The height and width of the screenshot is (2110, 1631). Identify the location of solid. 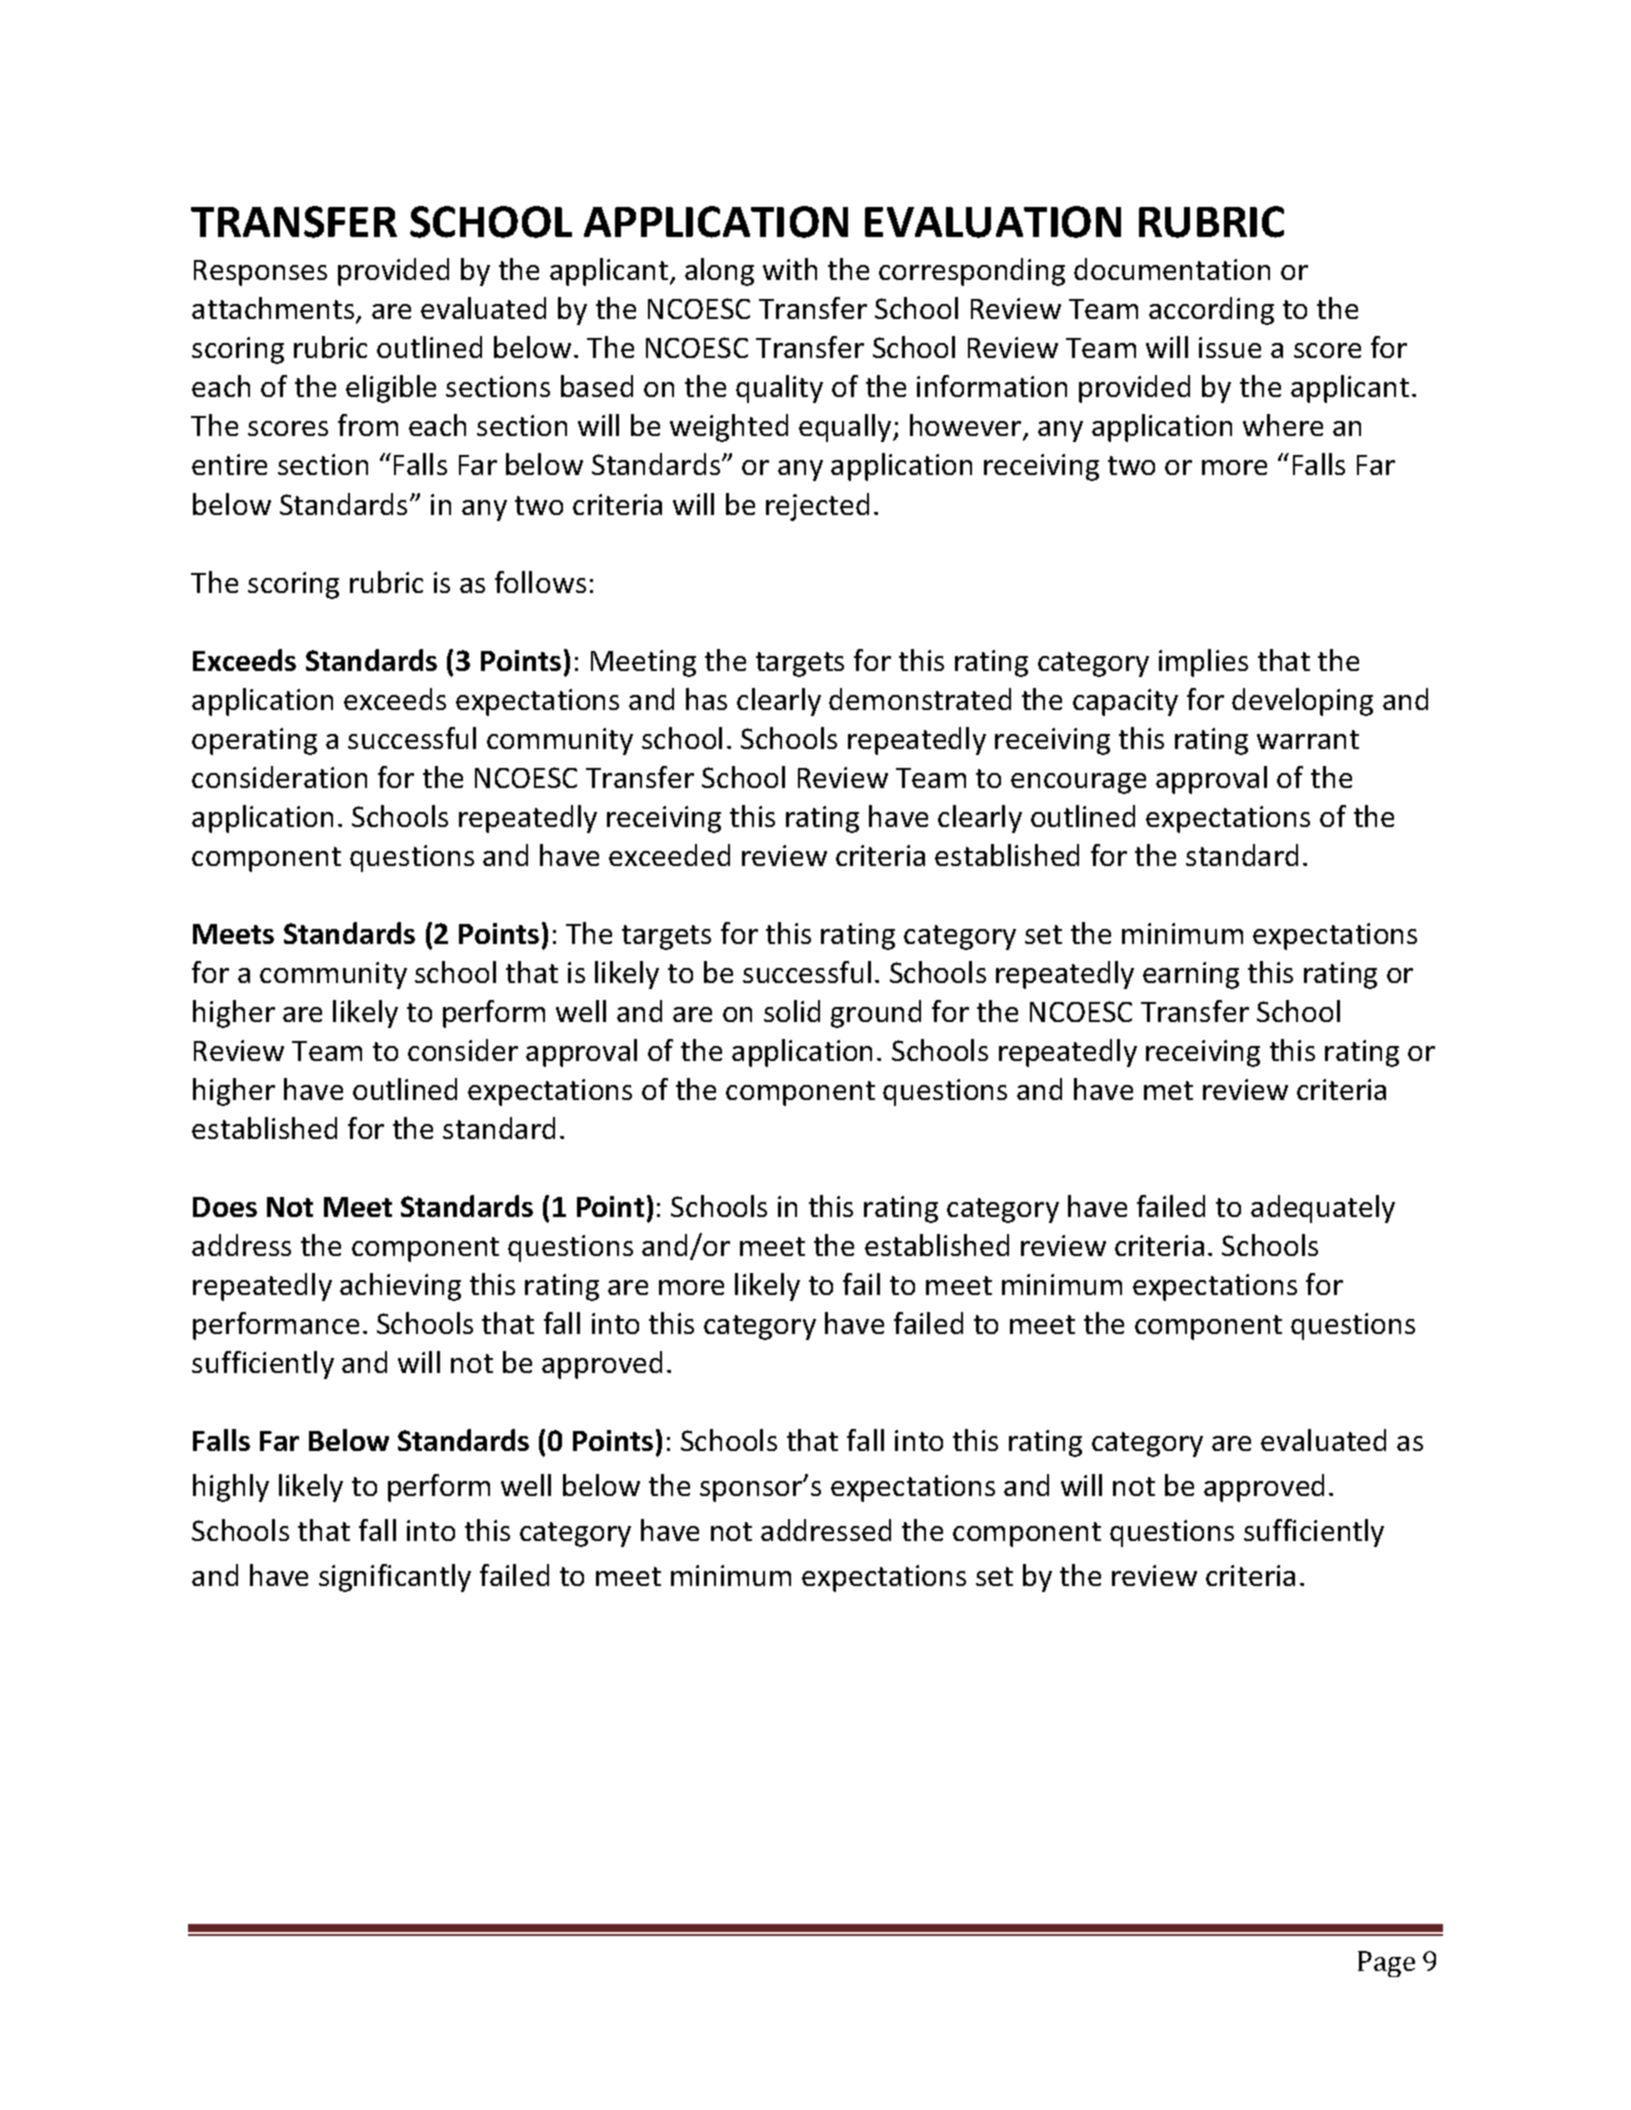
(792, 1011).
